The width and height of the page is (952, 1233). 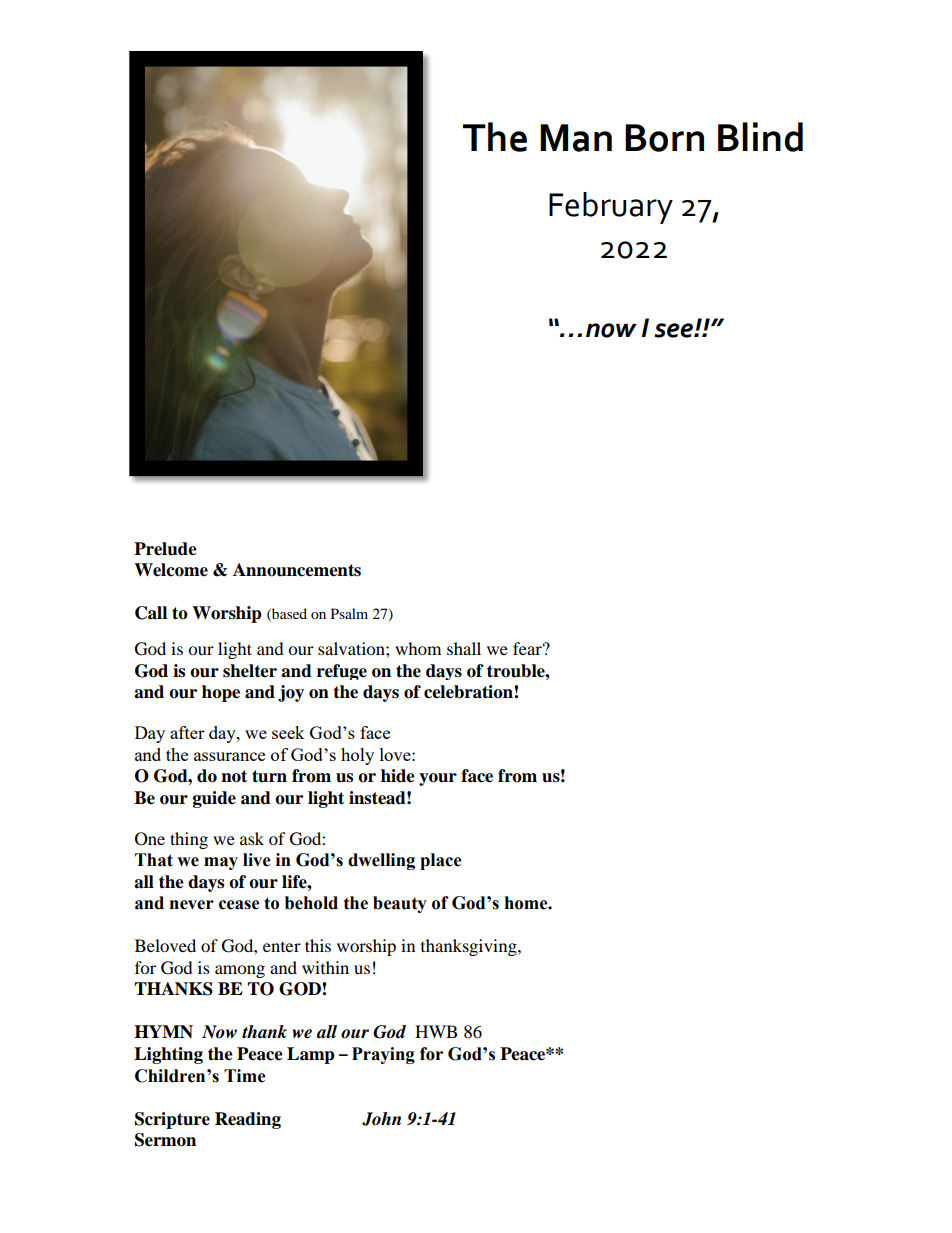 What do you see at coordinates (664, 138) in the page?
I see `Born` at bounding box center [664, 138].
